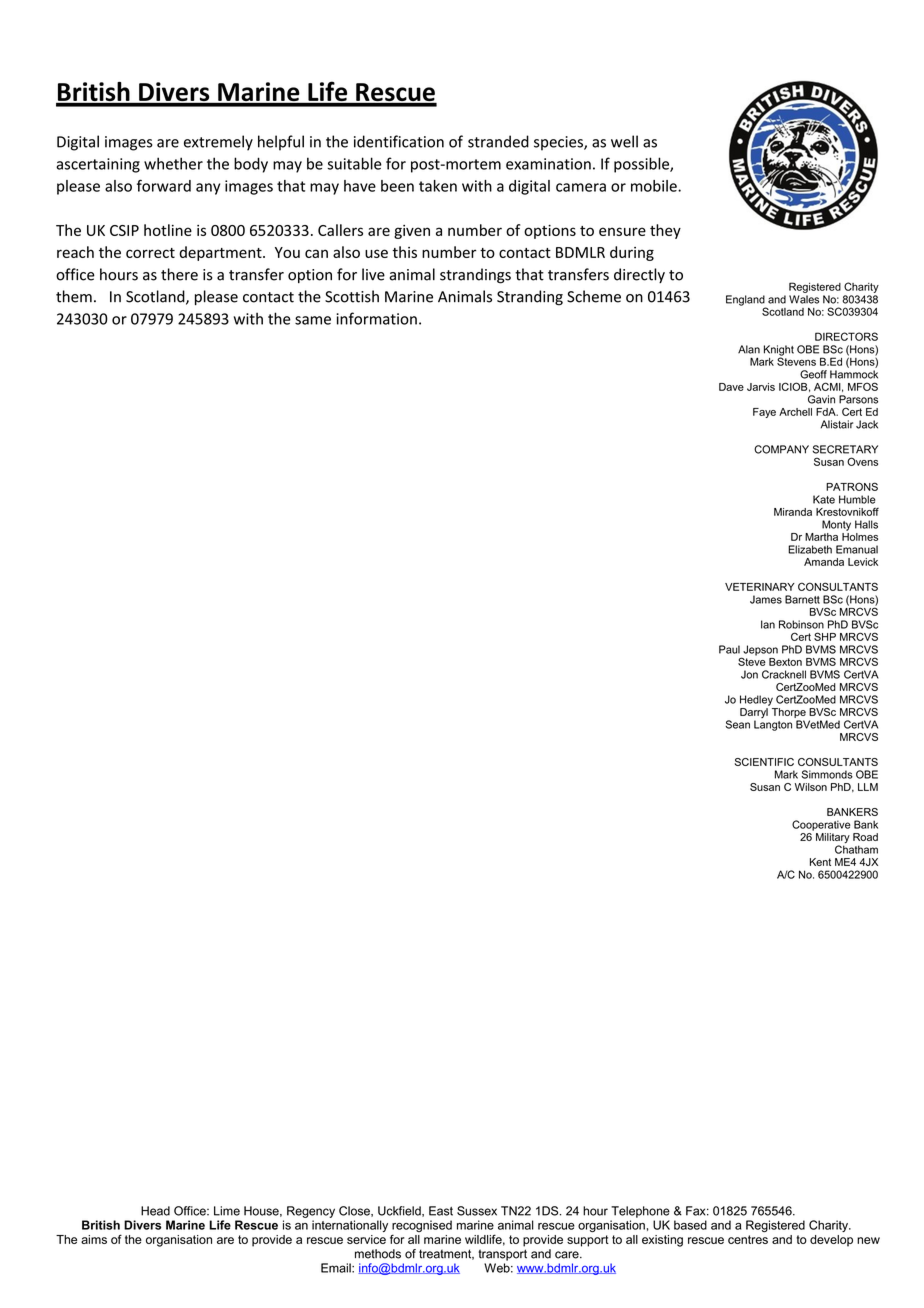 Image resolution: width=924 pixels, height=1308 pixels. What do you see at coordinates (155, 1211) in the screenshot?
I see `Head` at bounding box center [155, 1211].
